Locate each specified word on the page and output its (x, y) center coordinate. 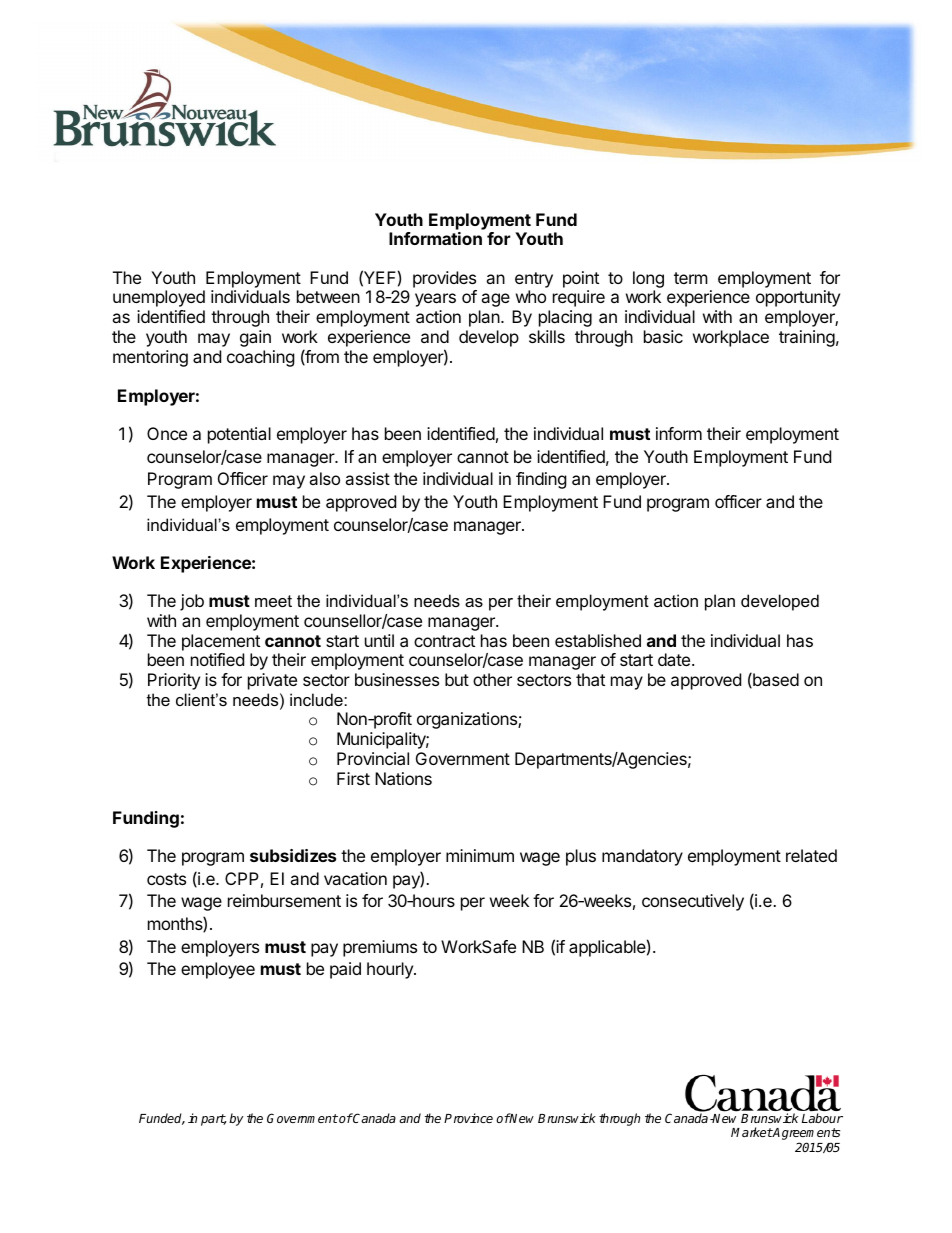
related (811, 855)
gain (255, 338)
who (531, 296)
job (192, 602)
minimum (480, 855)
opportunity (798, 298)
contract (444, 641)
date (675, 659)
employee (218, 970)
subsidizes (293, 855)
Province (468, 1118)
